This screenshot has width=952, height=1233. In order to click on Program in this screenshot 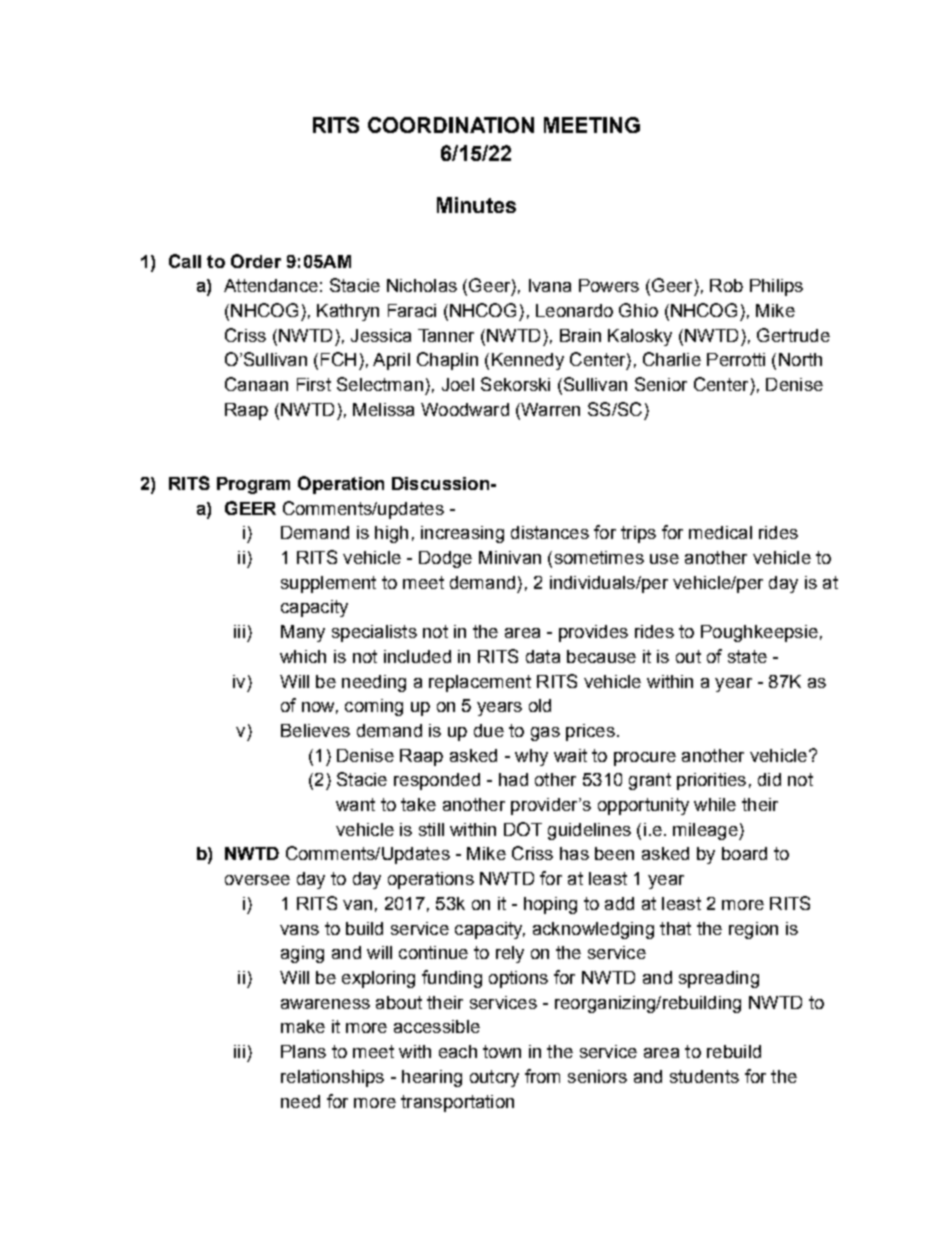, I will do `click(253, 485)`.
